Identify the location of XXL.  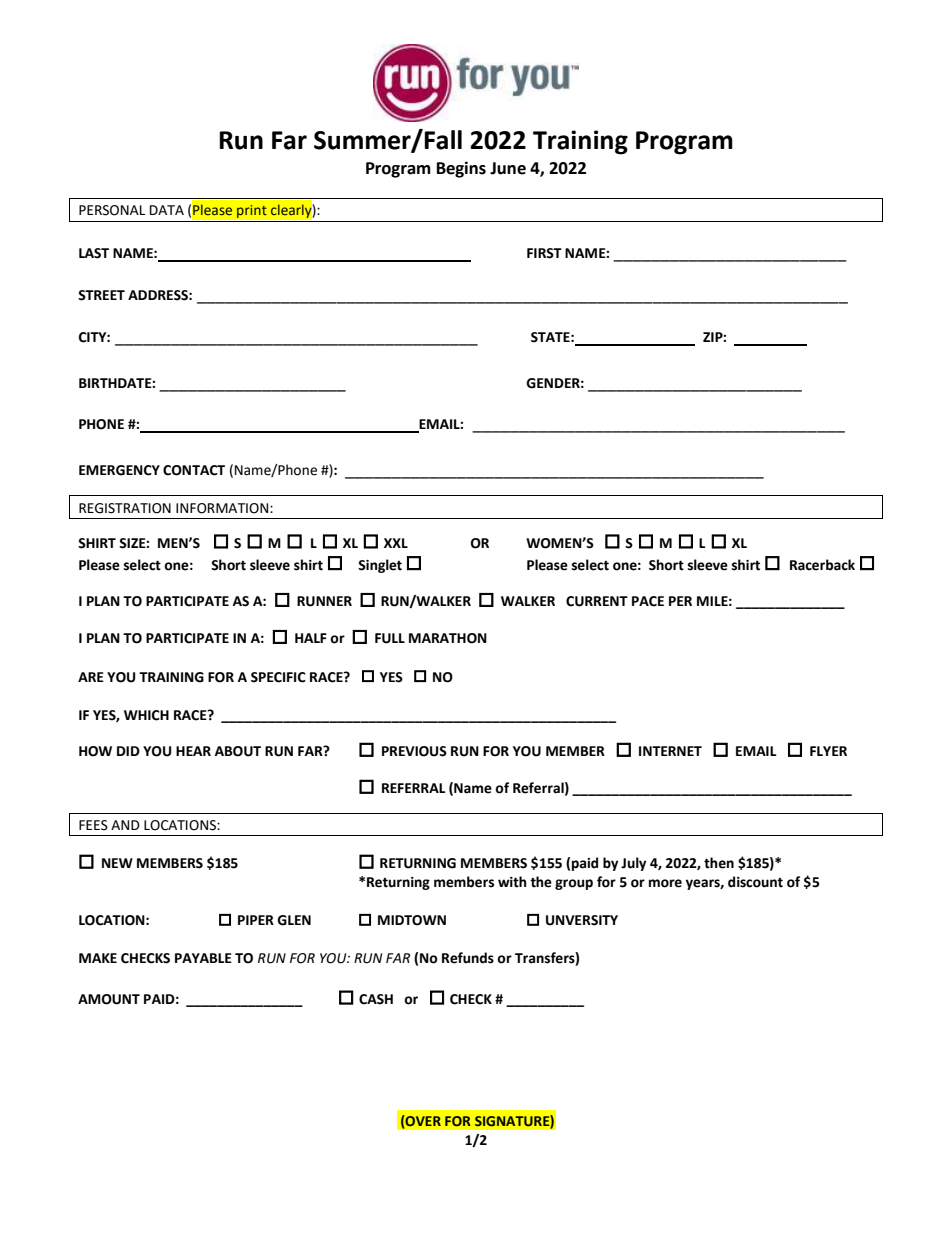
(396, 543).
